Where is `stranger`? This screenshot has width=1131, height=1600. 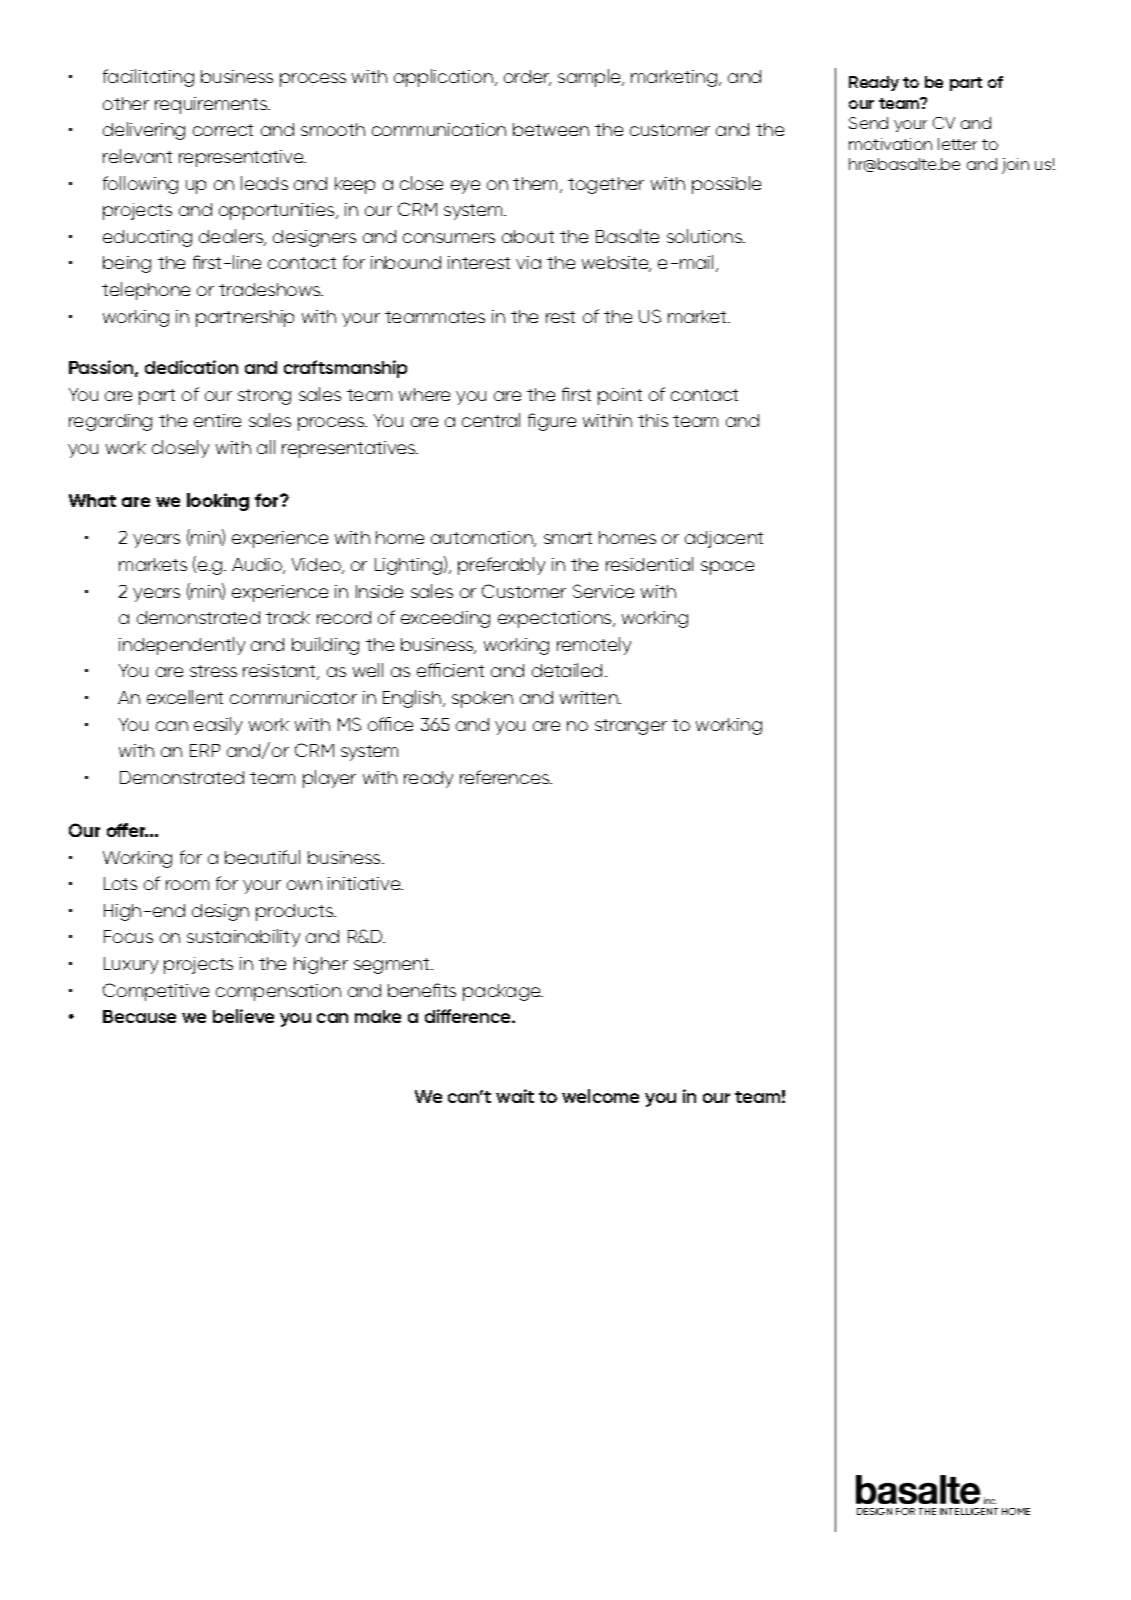
stranger is located at coordinates (631, 727).
